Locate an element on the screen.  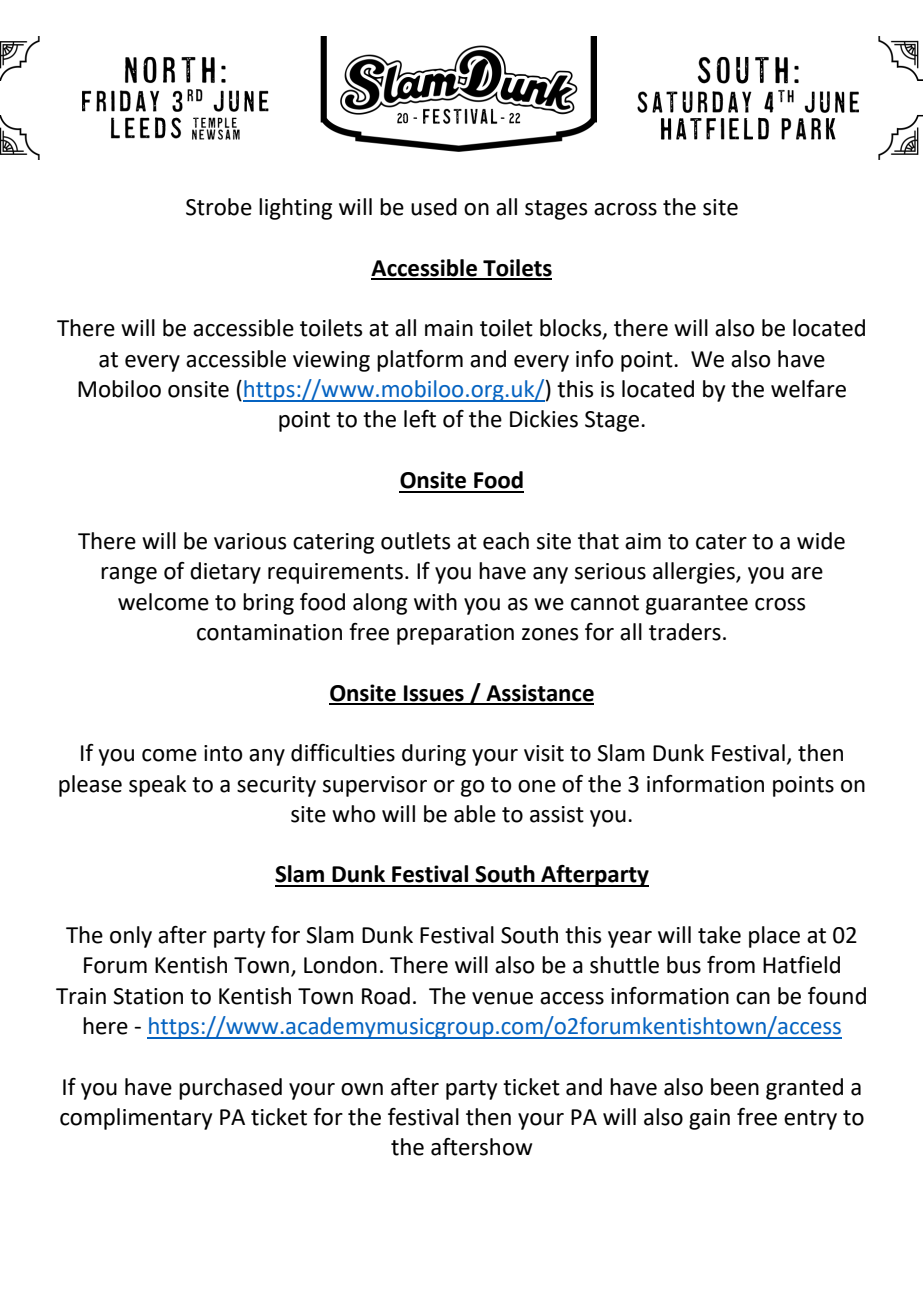
take is located at coordinates (719, 935).
